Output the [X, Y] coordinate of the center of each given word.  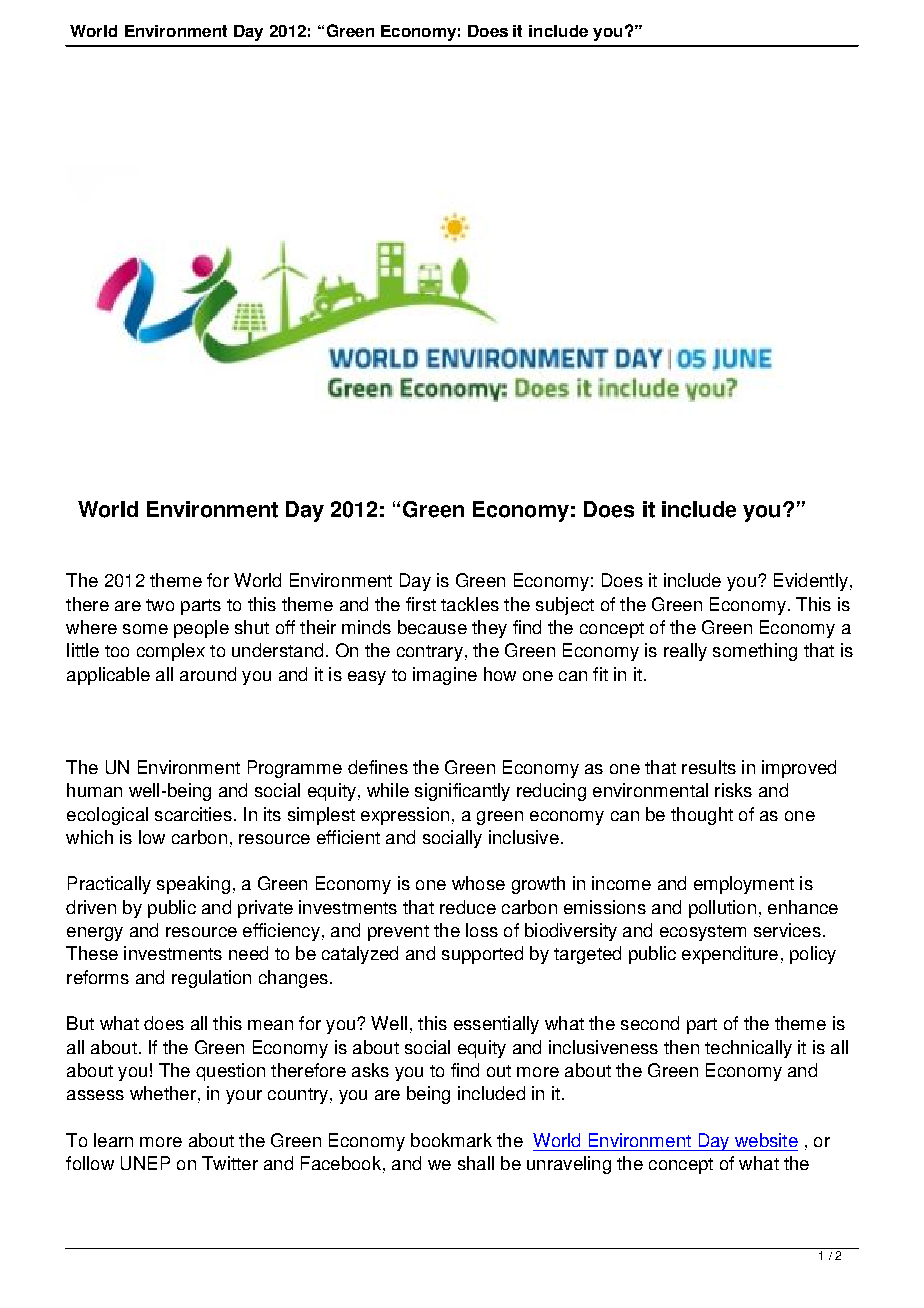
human [94, 790]
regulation [211, 979]
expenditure [730, 955]
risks [733, 790]
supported [482, 955]
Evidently [811, 582]
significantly [462, 792]
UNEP [145, 1163]
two [160, 605]
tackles [470, 604]
